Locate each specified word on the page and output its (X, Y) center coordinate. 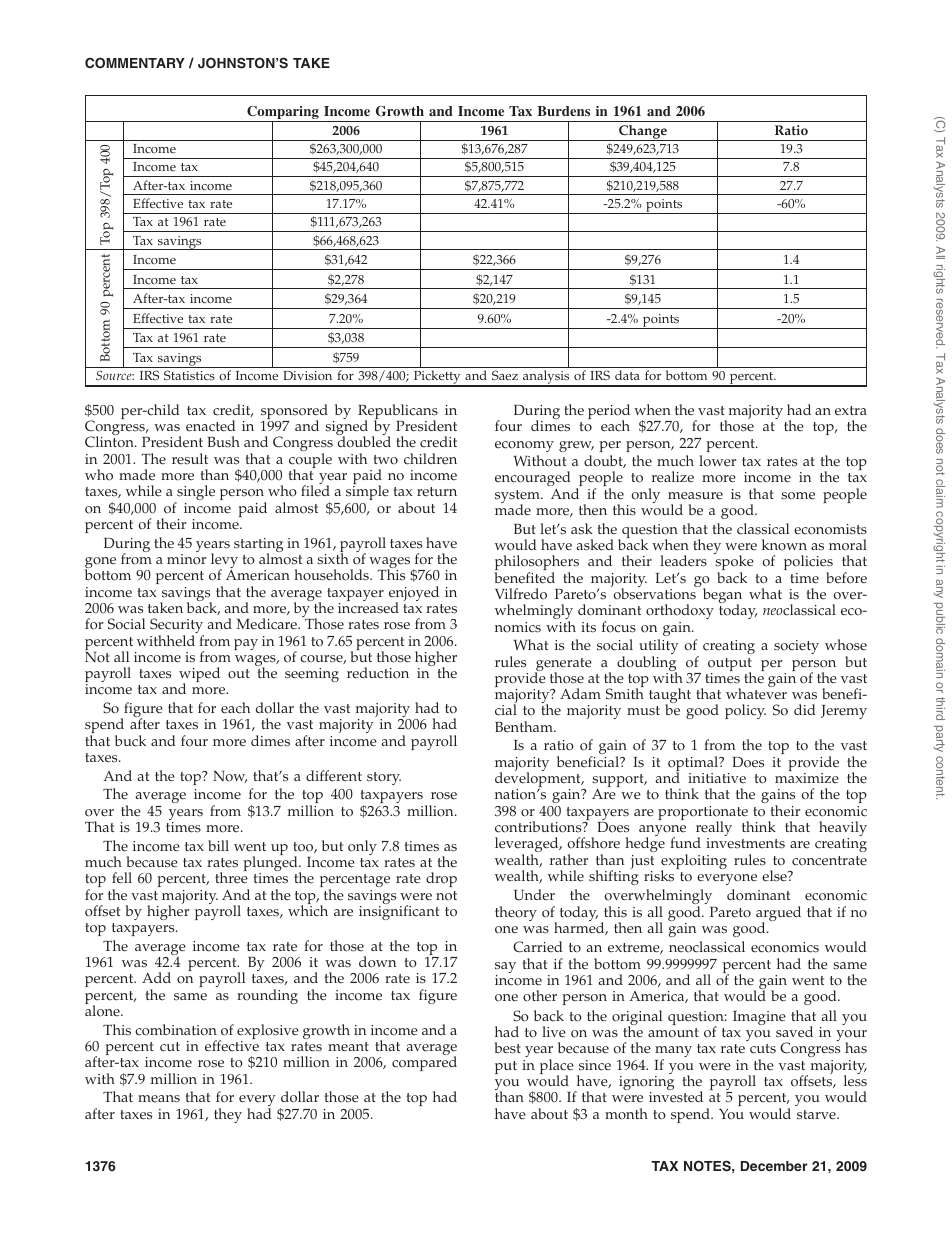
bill (218, 845)
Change (643, 133)
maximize (807, 778)
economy (524, 446)
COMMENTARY (135, 63)
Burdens (563, 111)
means (159, 1099)
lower (717, 461)
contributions (539, 827)
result (190, 459)
